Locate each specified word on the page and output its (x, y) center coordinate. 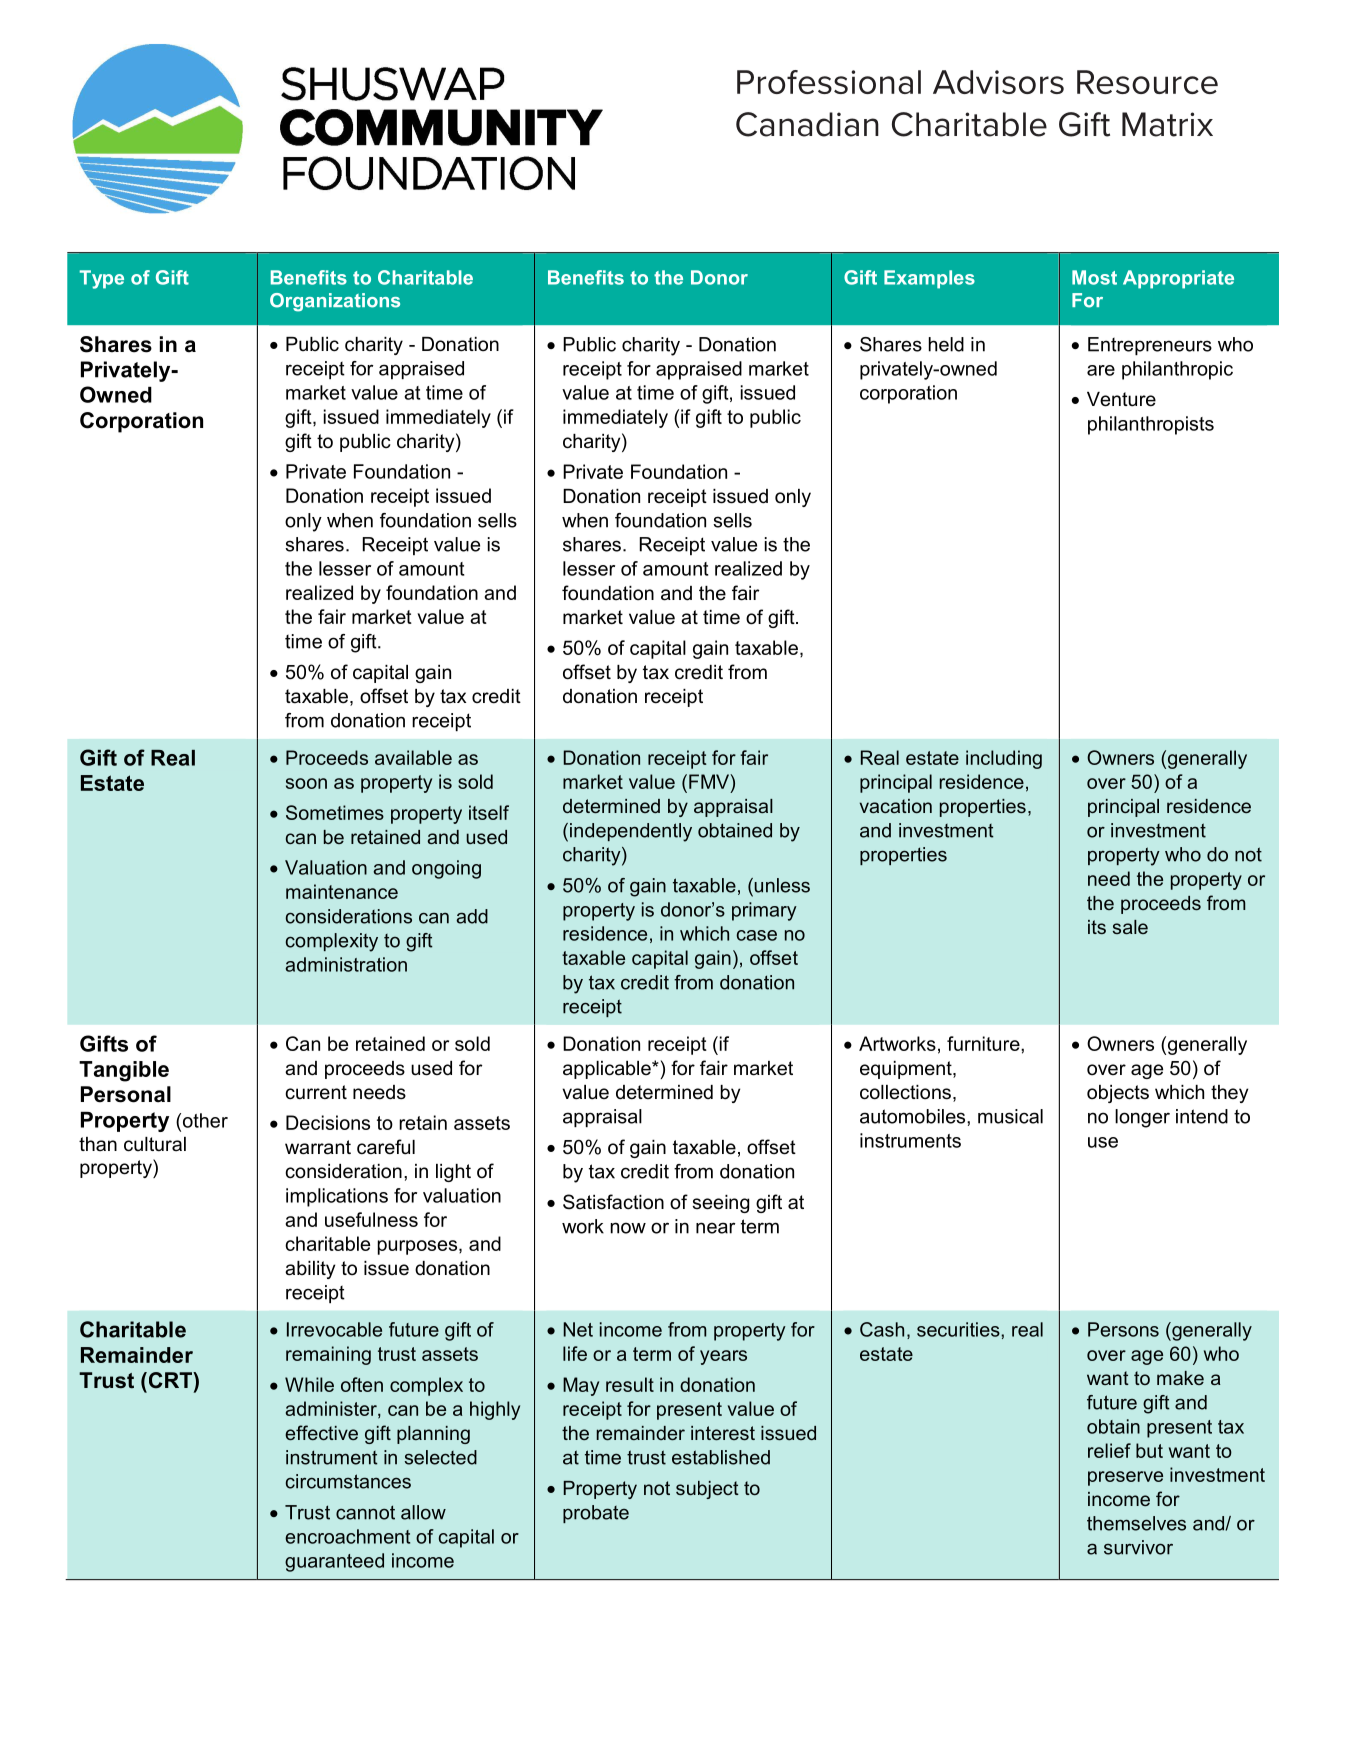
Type (102, 279)
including (1004, 759)
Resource (1147, 82)
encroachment (347, 1536)
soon (306, 783)
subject (707, 1490)
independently (631, 832)
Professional (829, 82)
